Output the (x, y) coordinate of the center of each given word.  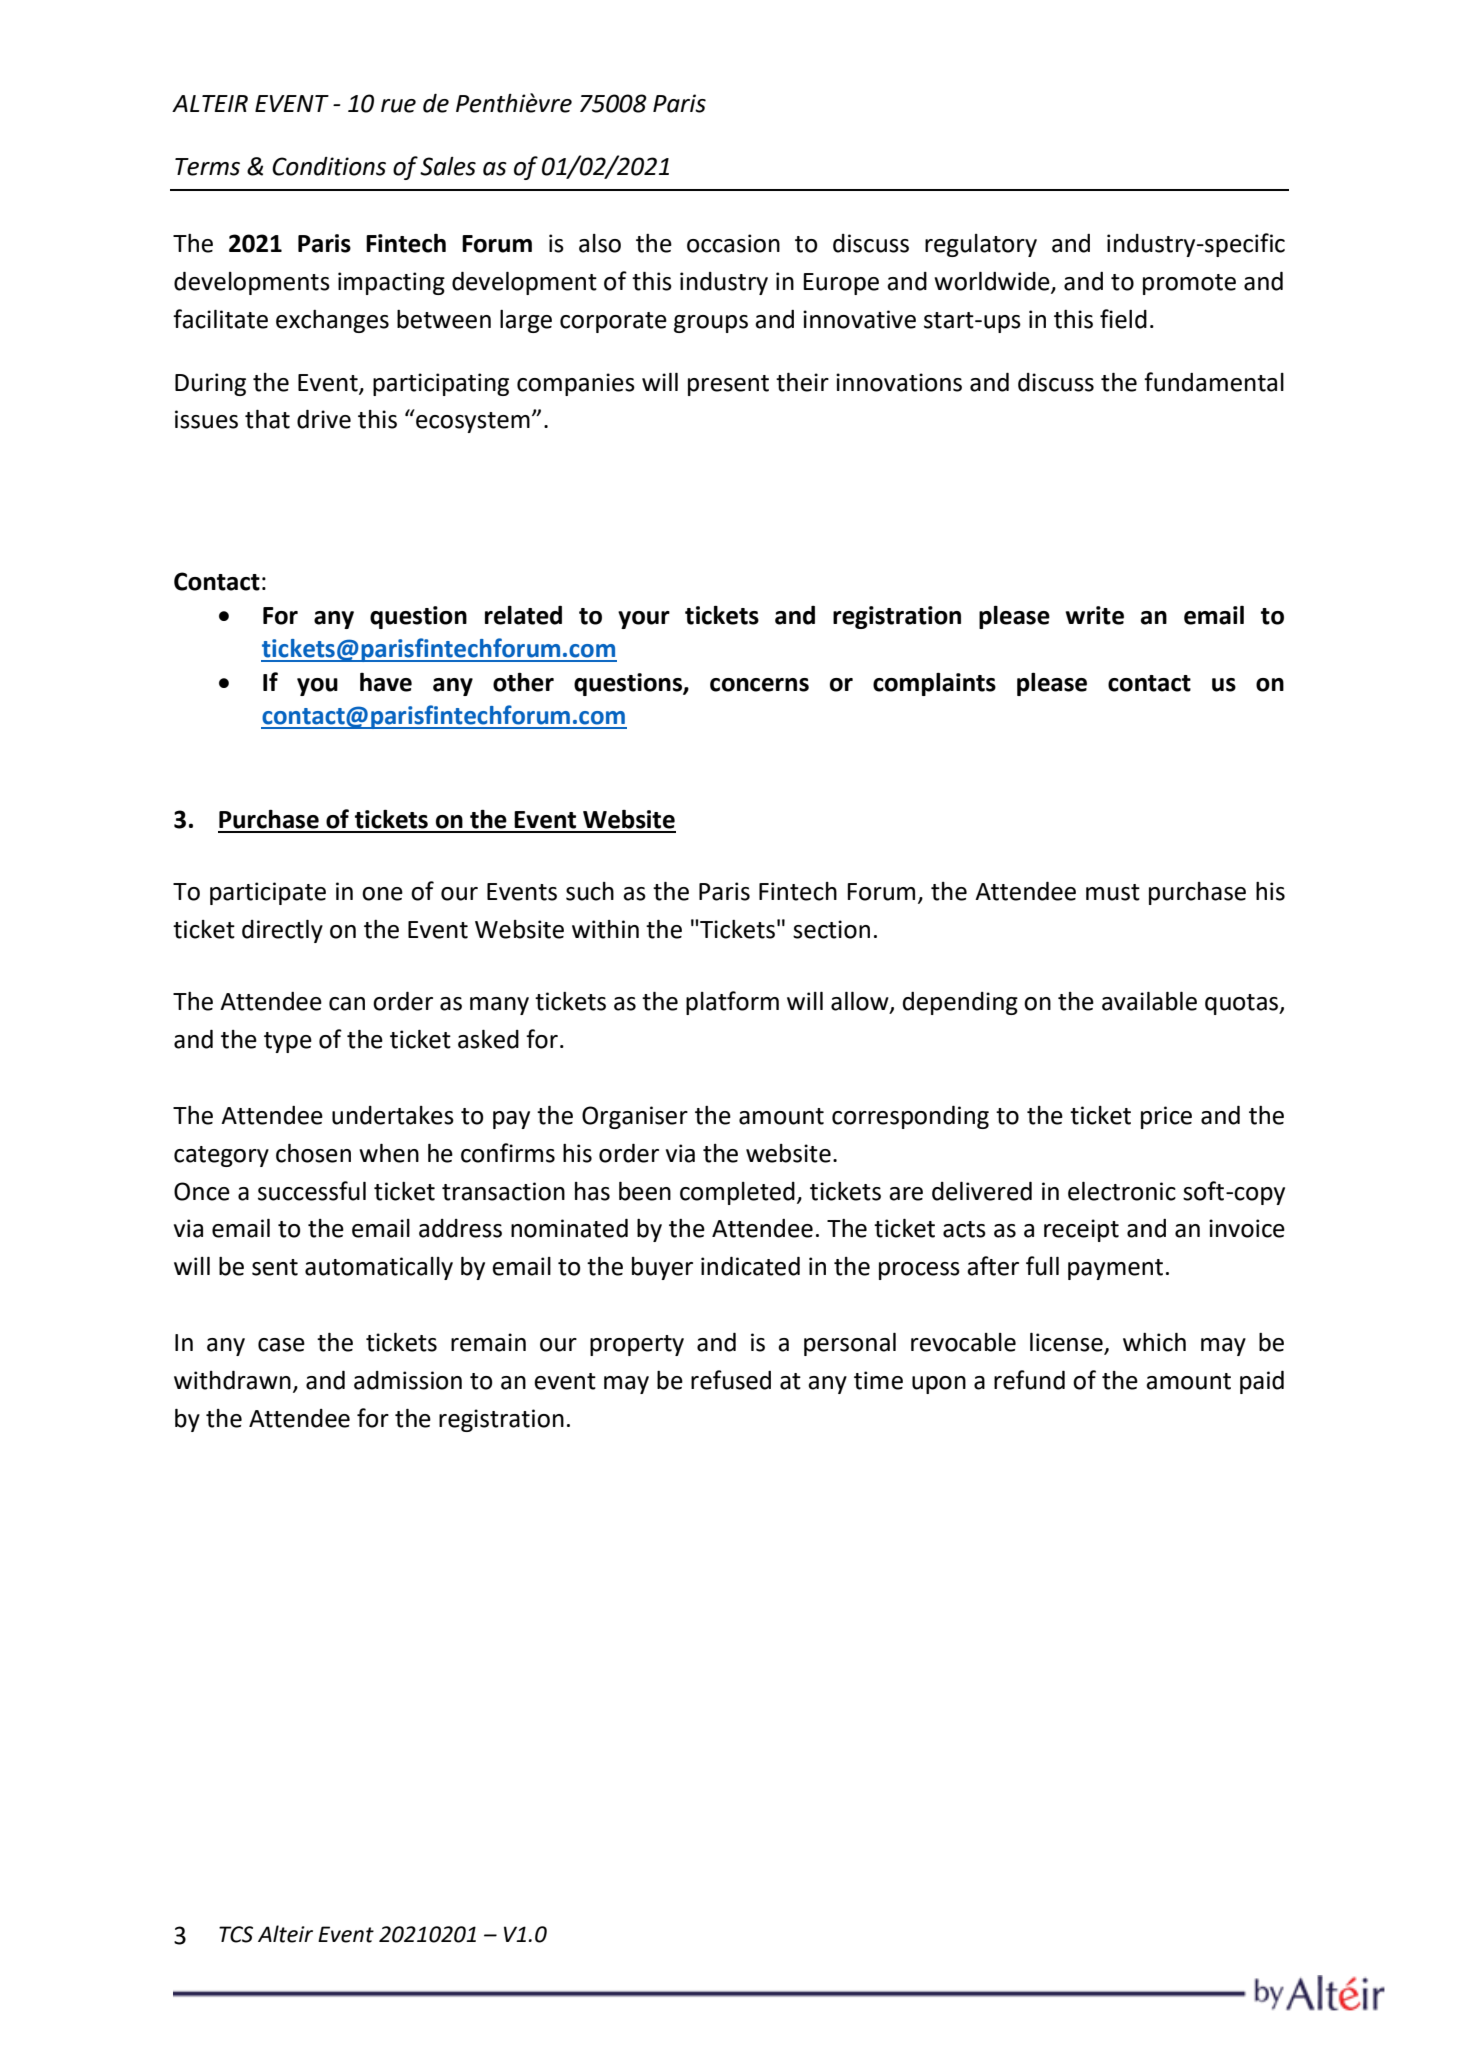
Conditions (329, 166)
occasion (733, 243)
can (347, 1004)
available (1149, 1001)
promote (1189, 284)
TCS (236, 1934)
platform (732, 1003)
